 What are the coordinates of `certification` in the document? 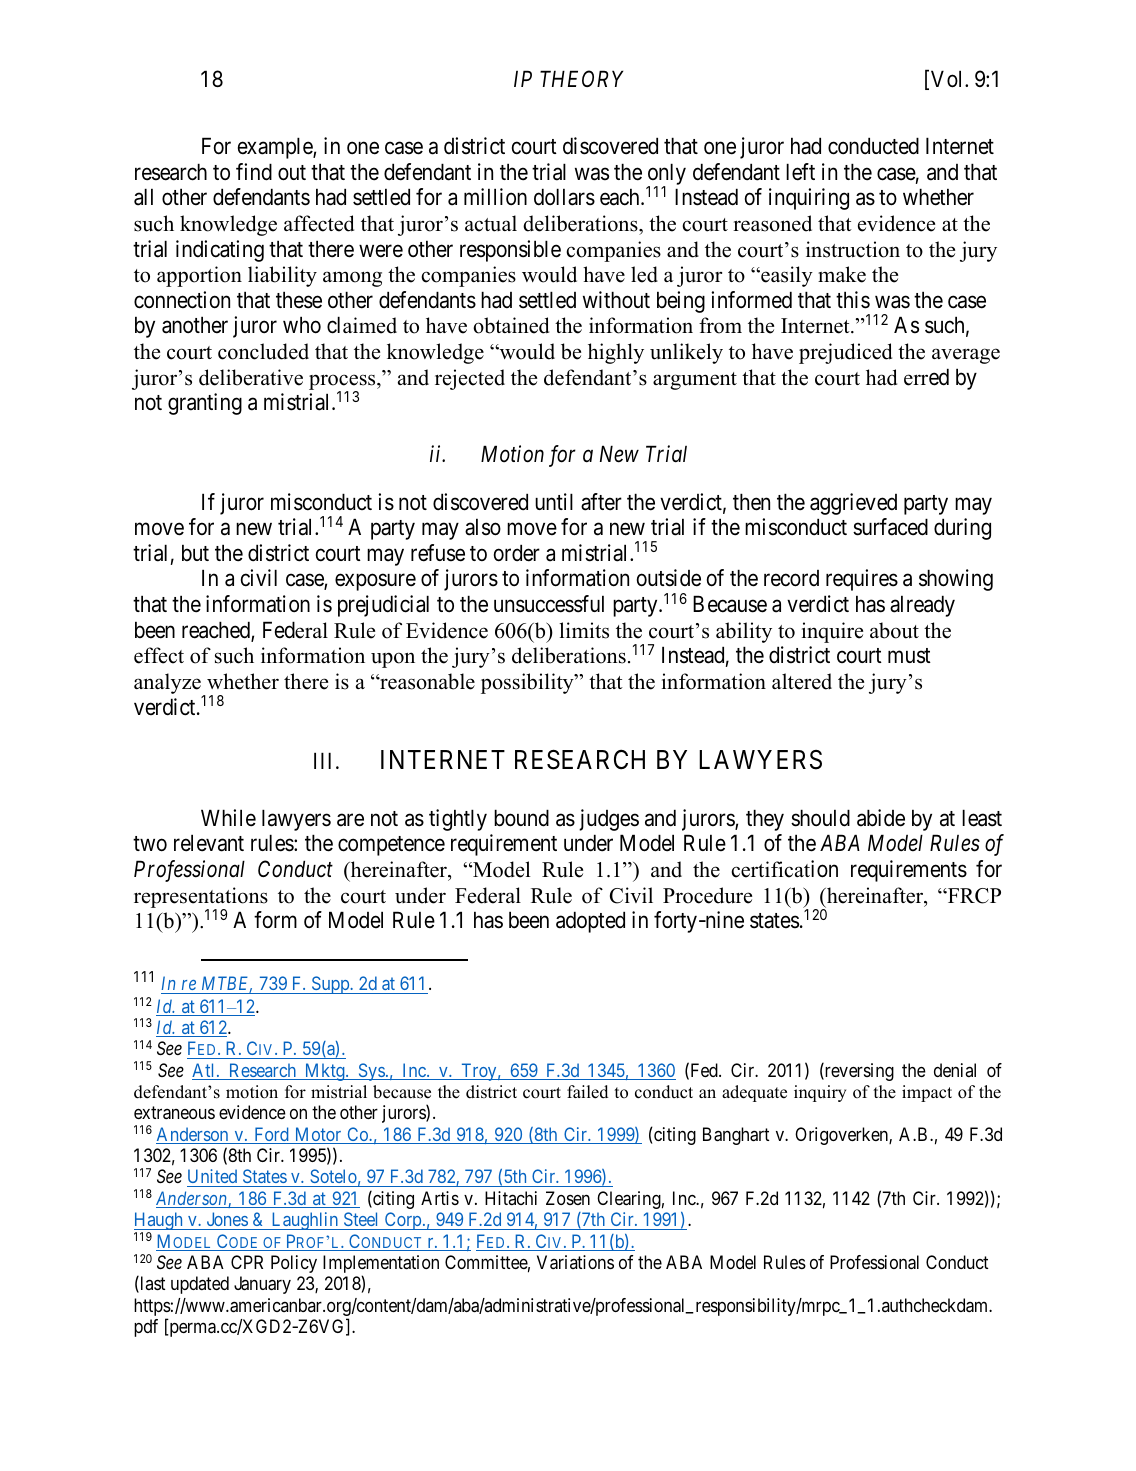 It's located at (784, 869).
